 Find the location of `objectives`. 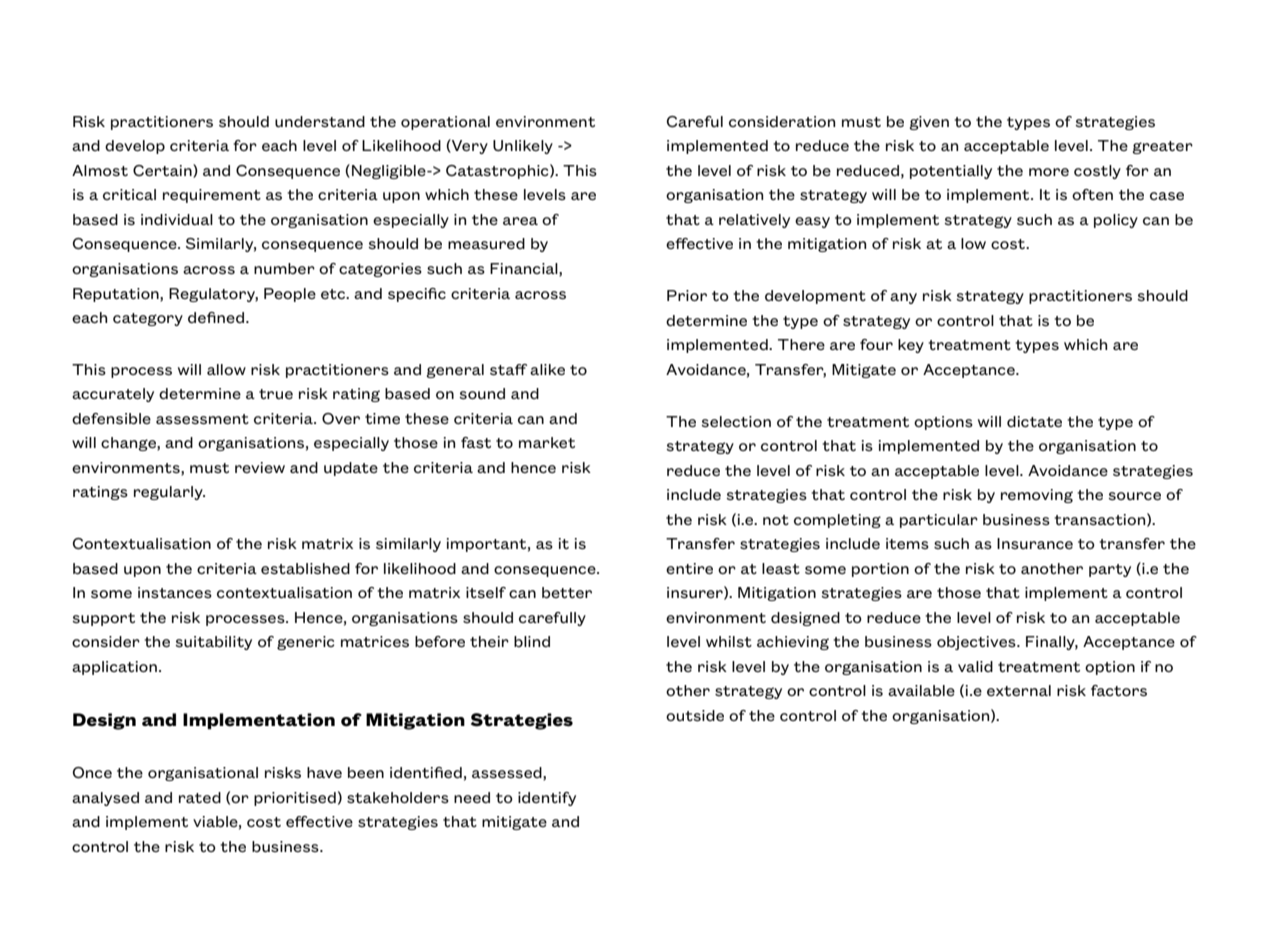

objectives is located at coordinates (977, 643).
